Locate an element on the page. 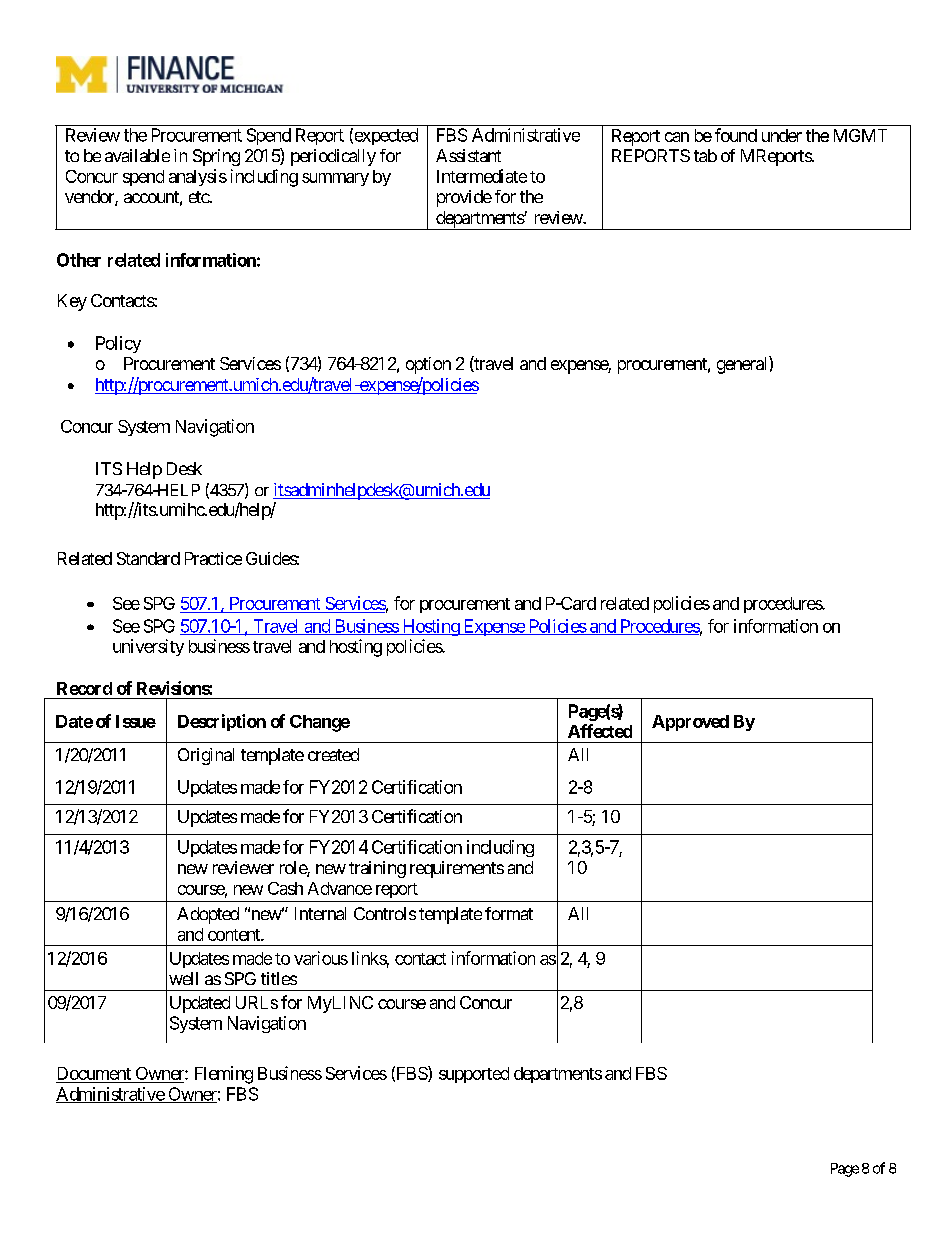 The image size is (952, 1233). supported is located at coordinates (474, 1075).
